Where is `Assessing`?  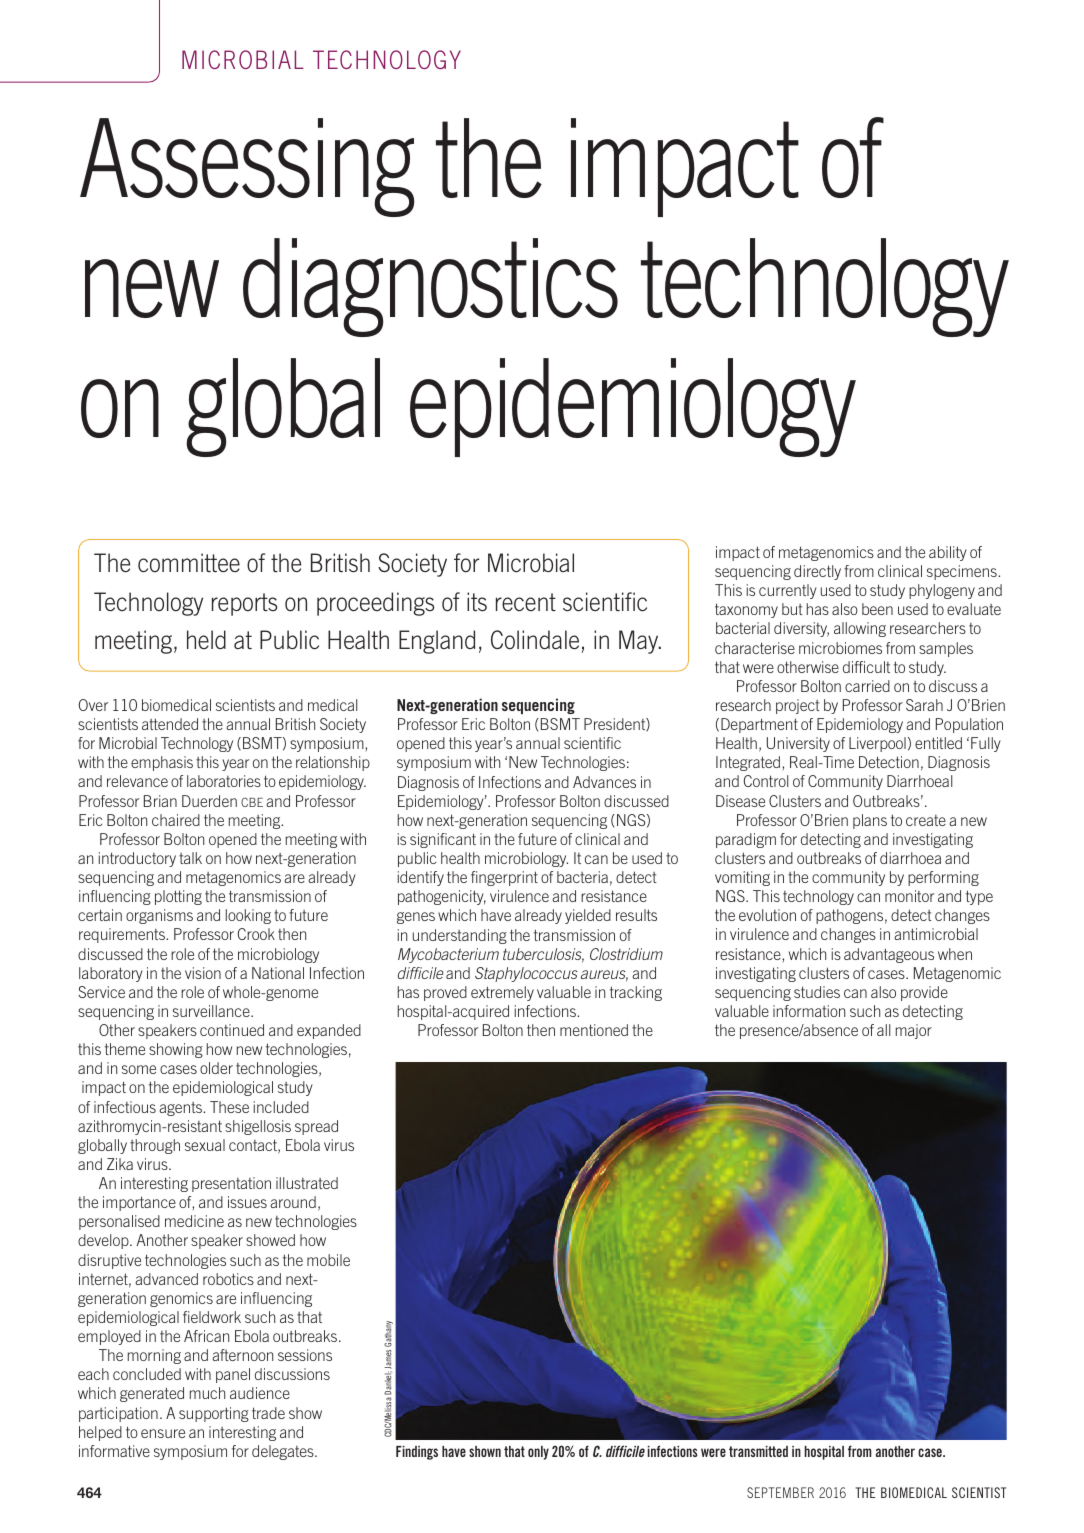
Assessing is located at coordinates (247, 167).
